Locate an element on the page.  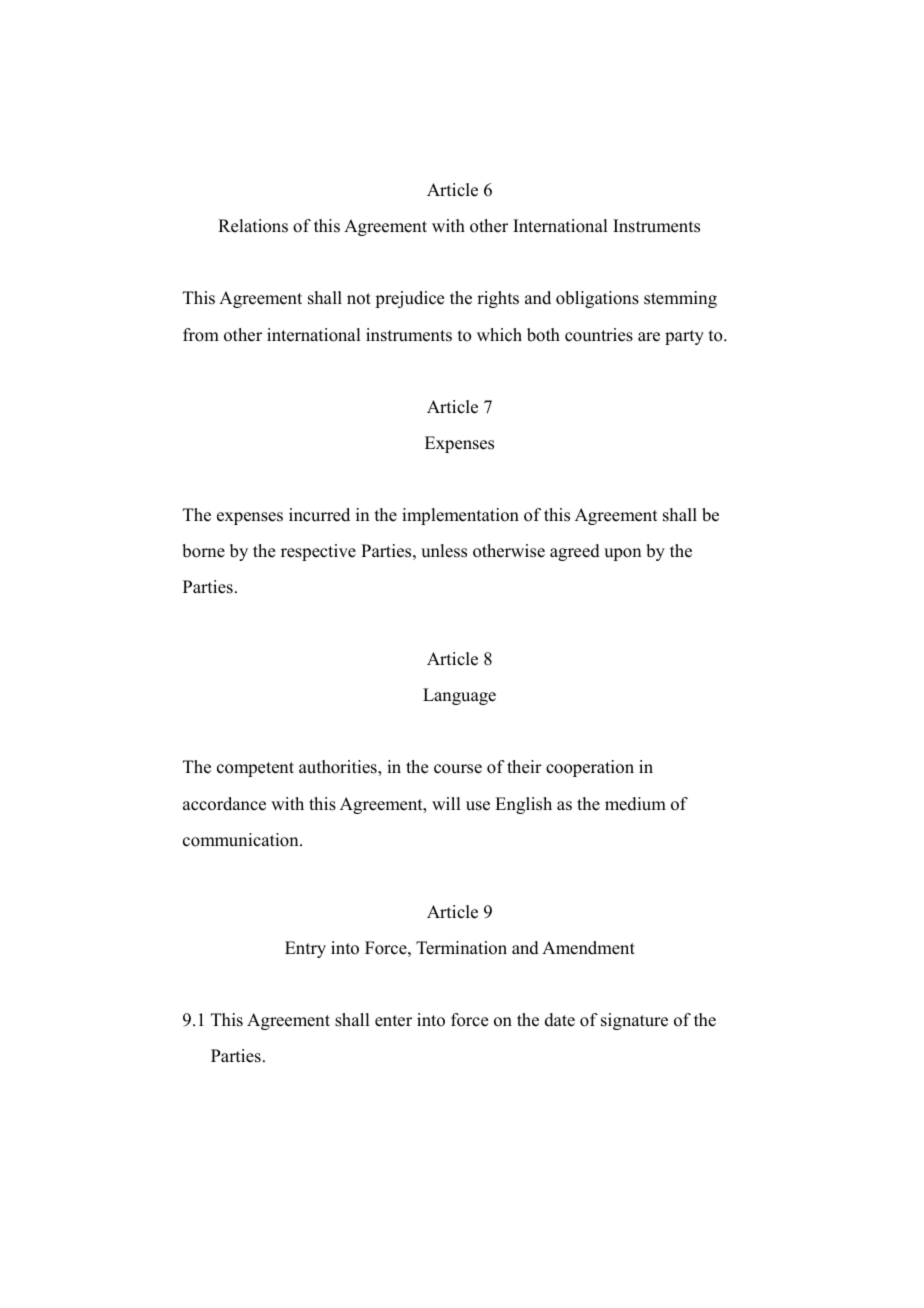
from is located at coordinates (201, 335).
